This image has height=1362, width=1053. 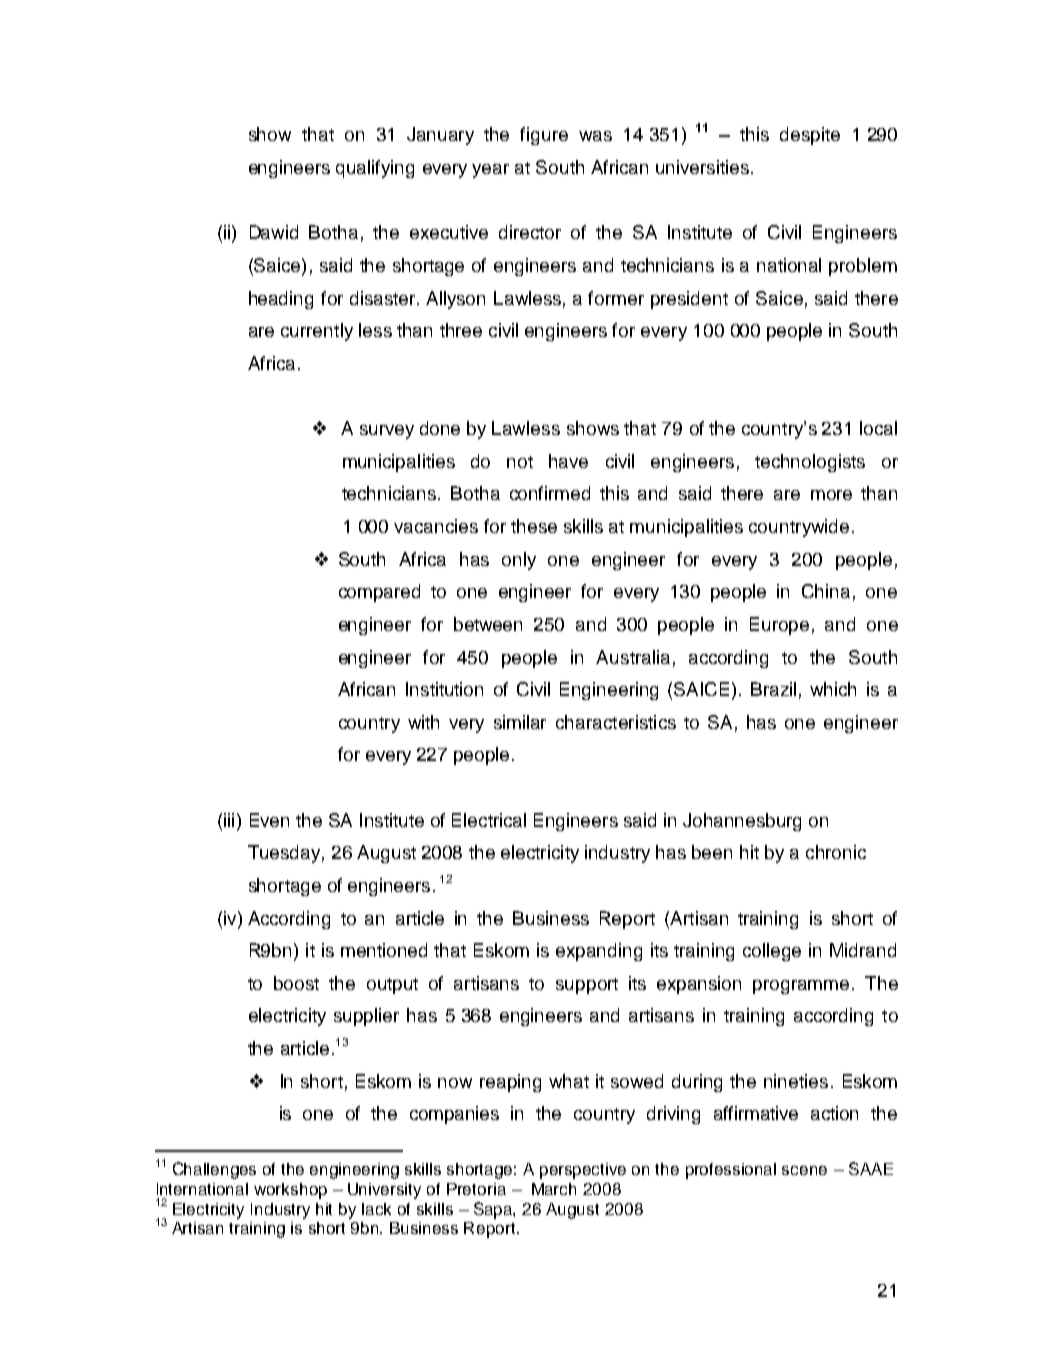 I want to click on despite, so click(x=810, y=136).
